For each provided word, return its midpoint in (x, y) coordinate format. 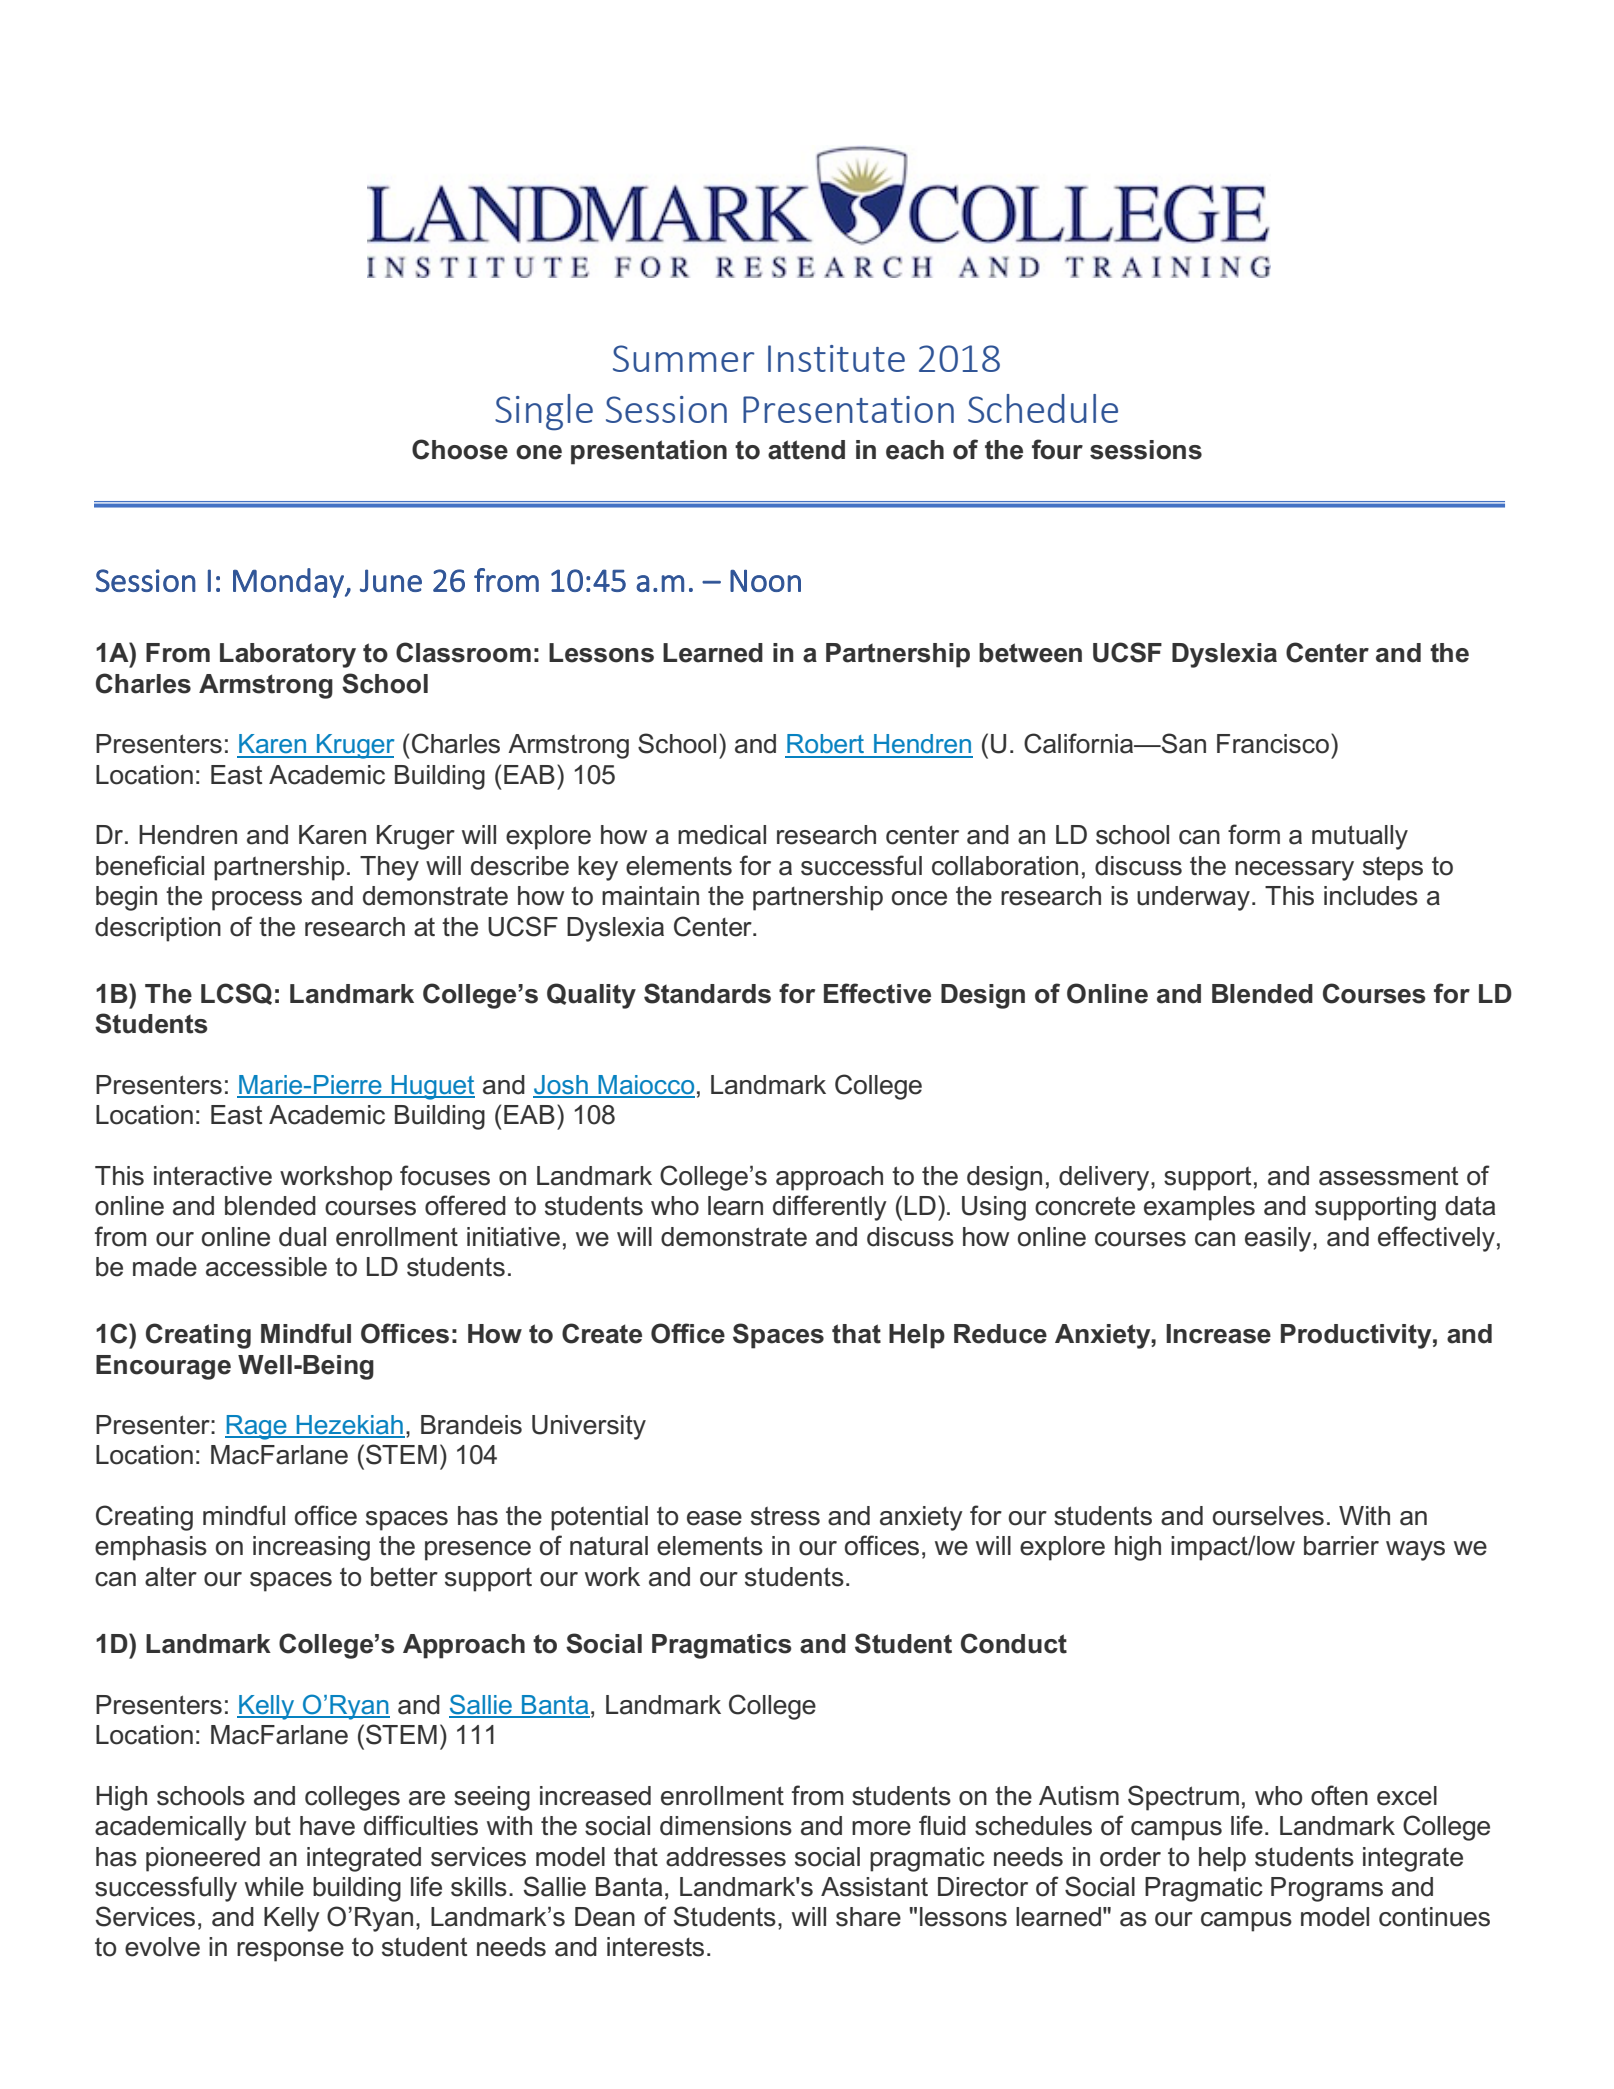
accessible (266, 1267)
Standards (707, 993)
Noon (765, 580)
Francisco (1274, 743)
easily (1279, 1239)
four (1057, 449)
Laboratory (288, 655)
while (274, 1887)
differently (830, 1208)
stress (785, 1516)
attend (806, 450)
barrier (1341, 1546)
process (257, 901)
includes (1371, 896)
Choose (460, 449)
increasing (311, 1548)
